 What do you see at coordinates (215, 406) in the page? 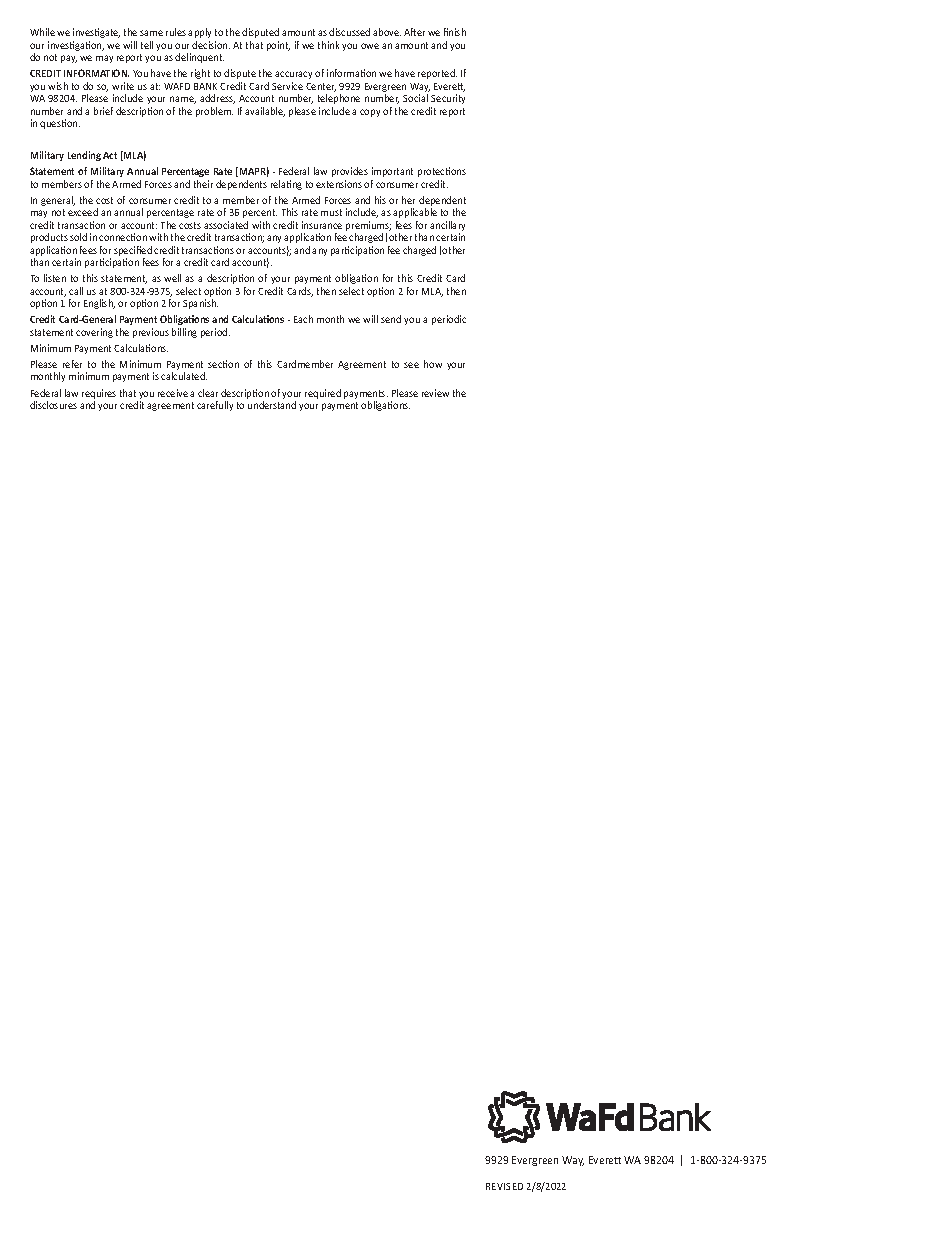
I see `carefully` at bounding box center [215, 406].
